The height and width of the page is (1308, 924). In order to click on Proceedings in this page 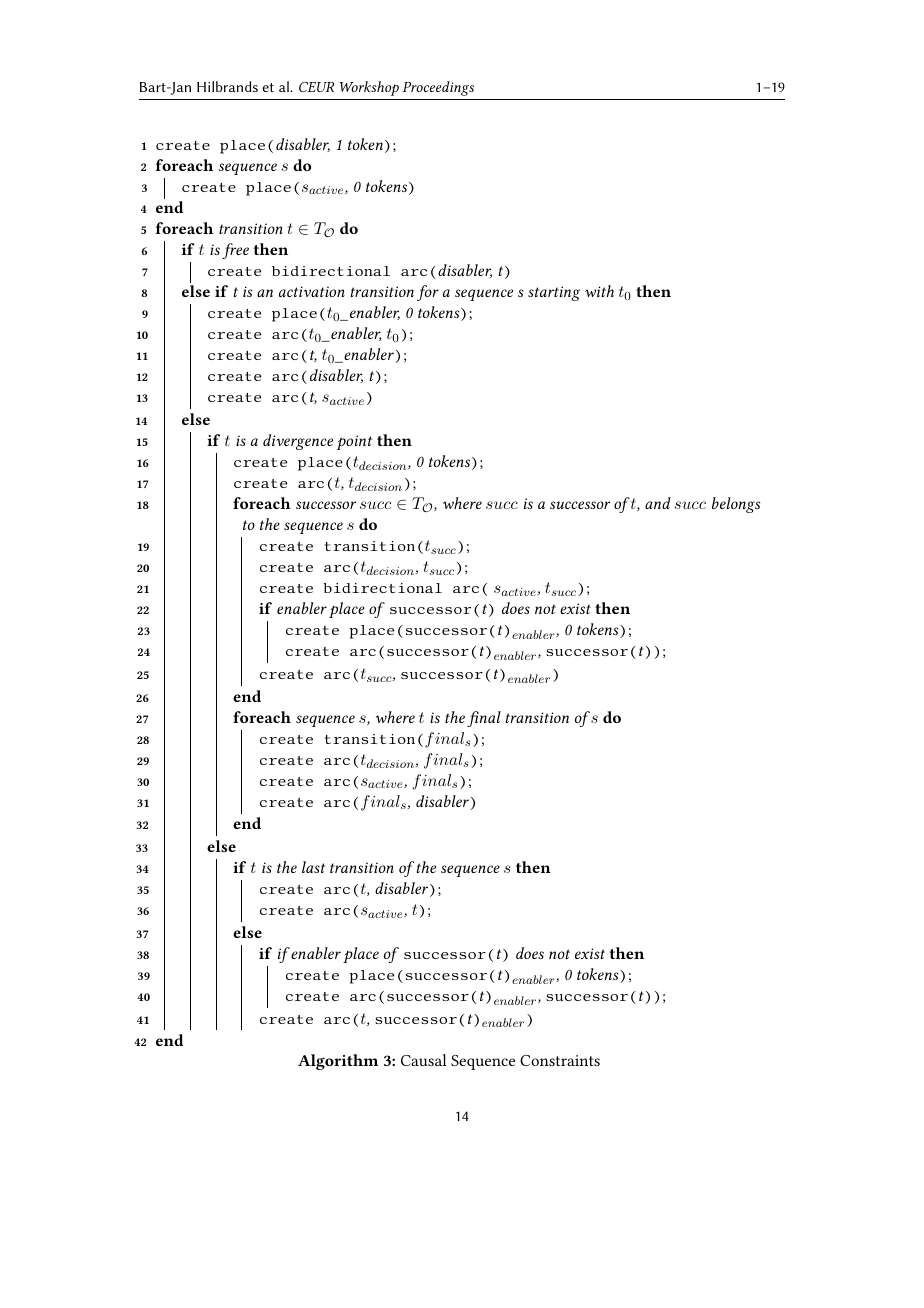, I will do `click(438, 88)`.
